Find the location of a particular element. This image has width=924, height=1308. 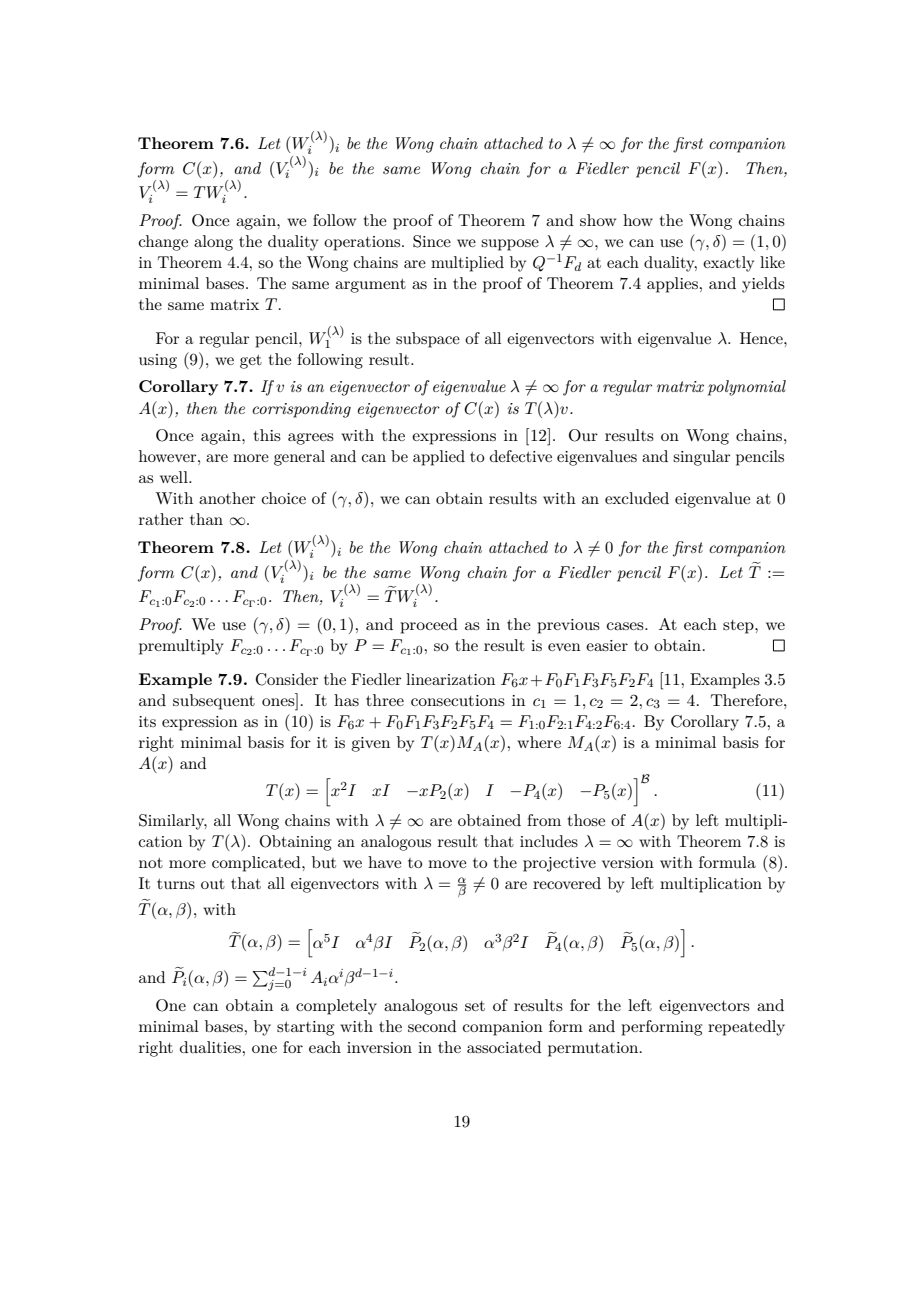

second is located at coordinates (432, 1026).
